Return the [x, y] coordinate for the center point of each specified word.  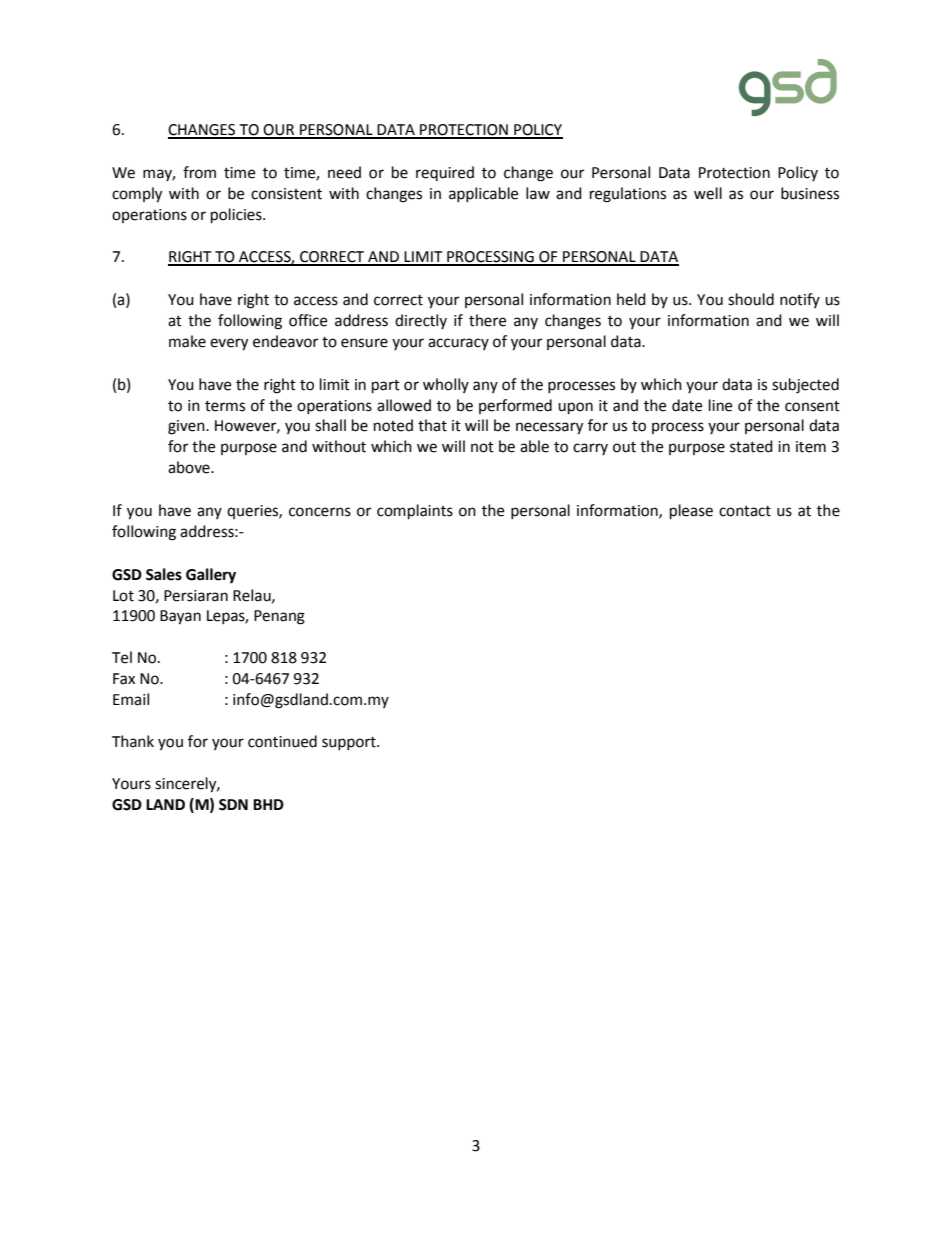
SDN [233, 805]
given [187, 427]
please [691, 512]
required [445, 173]
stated [751, 446]
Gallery [211, 576]
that [432, 425]
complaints [415, 512]
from [199, 172]
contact [745, 511]
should [751, 299]
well [708, 193]
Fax [124, 679]
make [187, 341]
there [487, 320]
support [350, 743]
